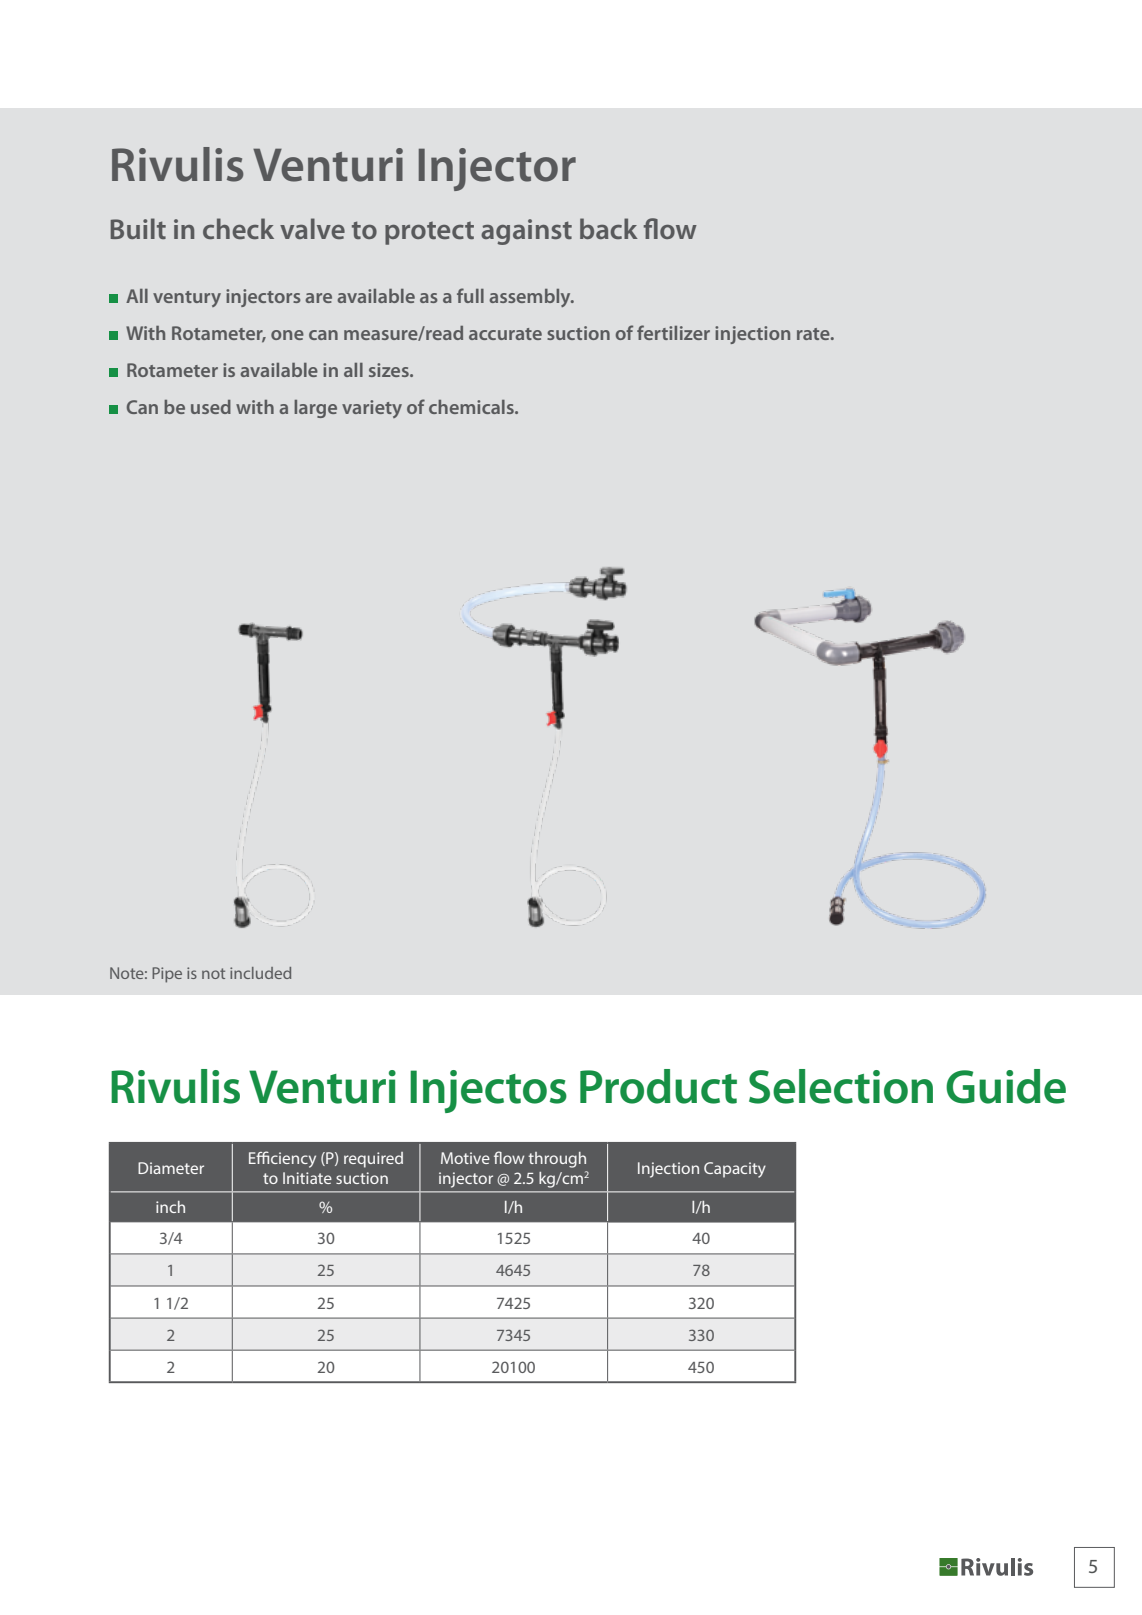 This screenshot has width=1142, height=1615. Describe the element at coordinates (282, 1159) in the screenshot. I see `Efficiency` at that location.
